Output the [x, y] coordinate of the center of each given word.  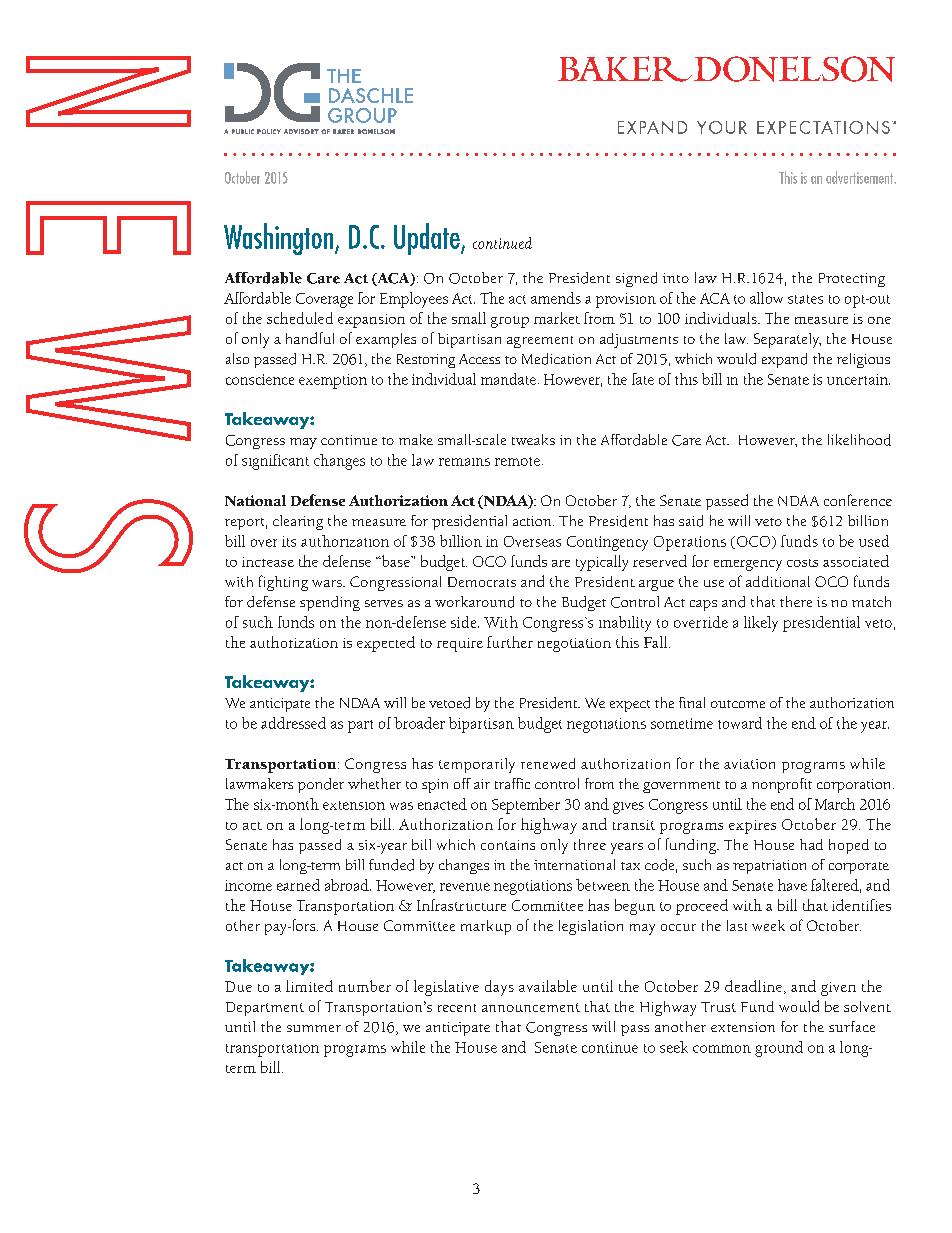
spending [330, 603]
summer [314, 1028]
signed [636, 279]
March [835, 804]
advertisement [861, 177]
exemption [333, 381]
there [796, 601]
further [510, 642]
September [526, 806]
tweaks [533, 439]
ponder [321, 785]
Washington [280, 239]
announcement [531, 1007]
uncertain [858, 379]
